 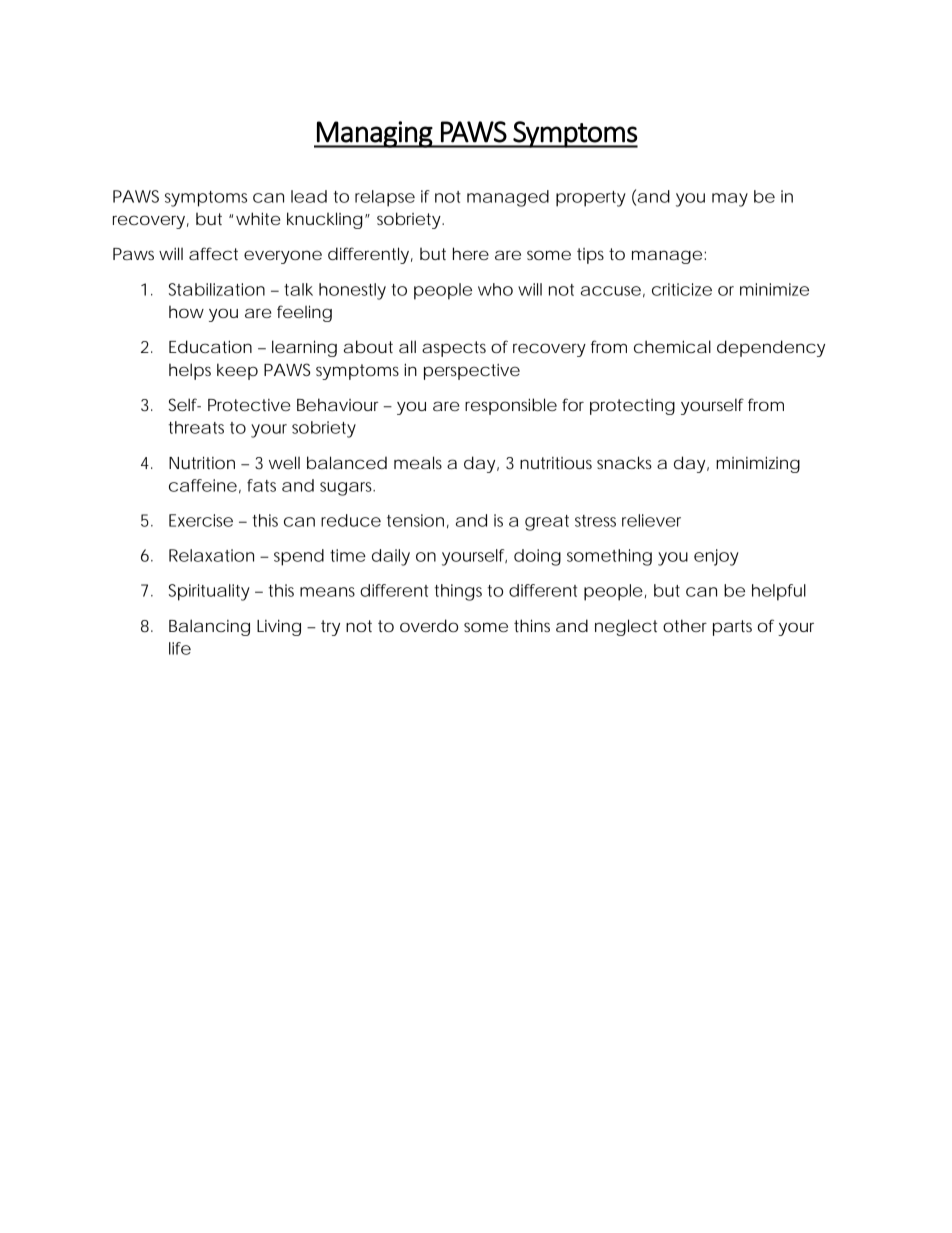 I want to click on Living, so click(x=279, y=627).
